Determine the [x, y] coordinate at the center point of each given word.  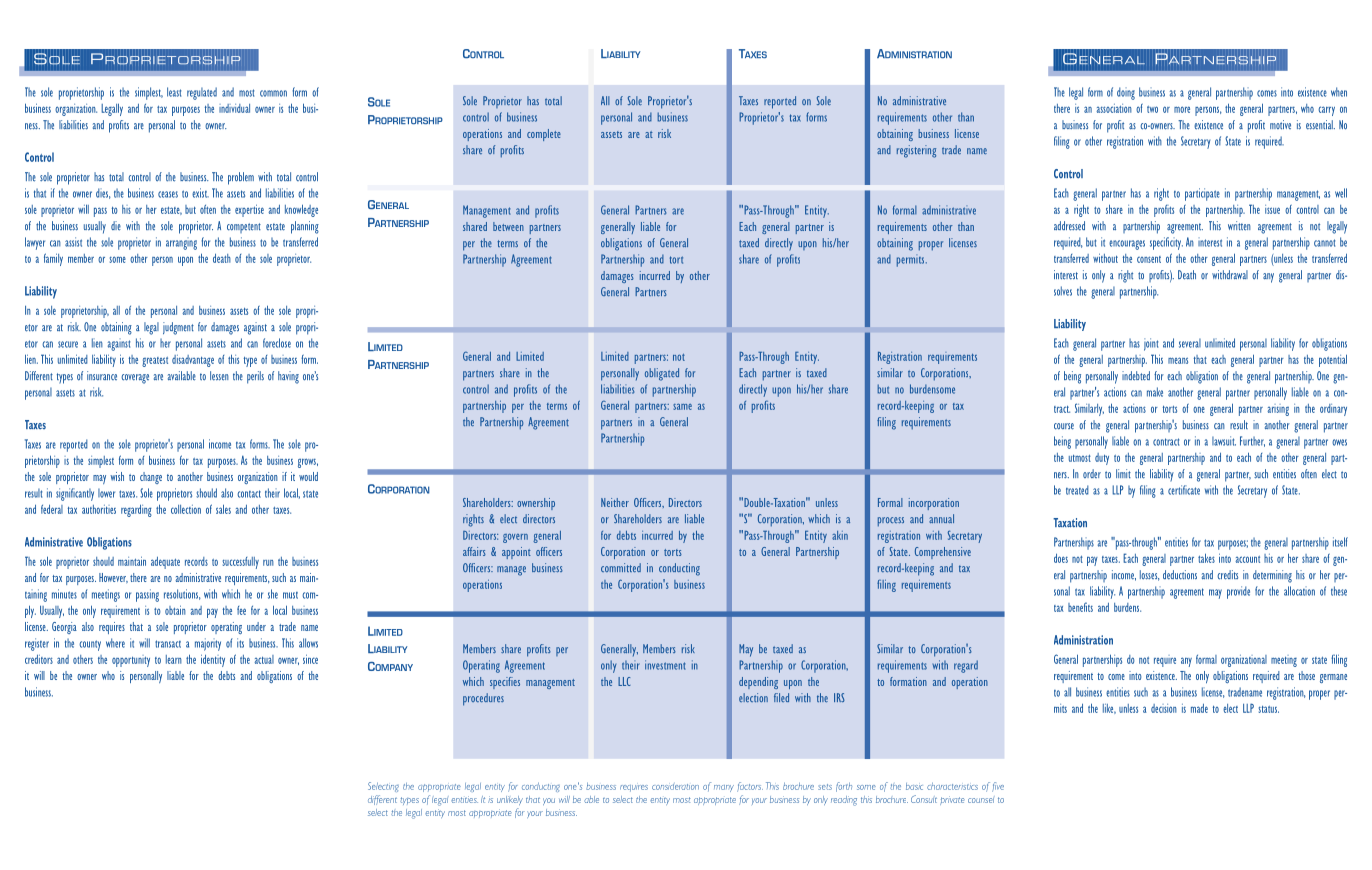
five [998, 787]
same [682, 407]
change [151, 478]
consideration [675, 787]
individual [234, 108]
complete [544, 135]
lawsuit [1224, 441]
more [1182, 109]
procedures [483, 699]
